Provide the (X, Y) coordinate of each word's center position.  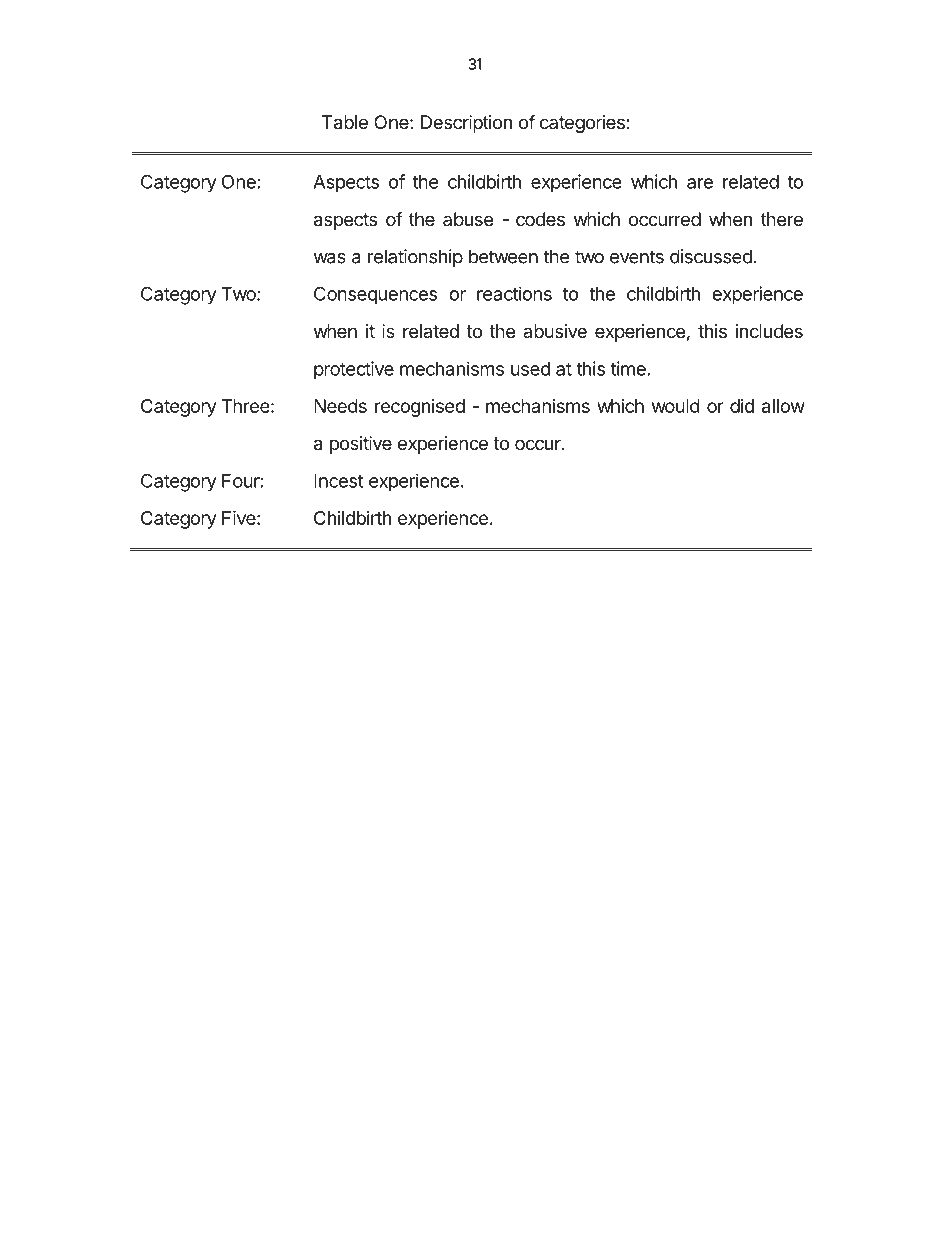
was (329, 258)
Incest (339, 481)
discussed (711, 256)
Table (345, 122)
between (503, 256)
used (530, 369)
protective (354, 370)
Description (466, 124)
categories (583, 124)
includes (769, 331)
